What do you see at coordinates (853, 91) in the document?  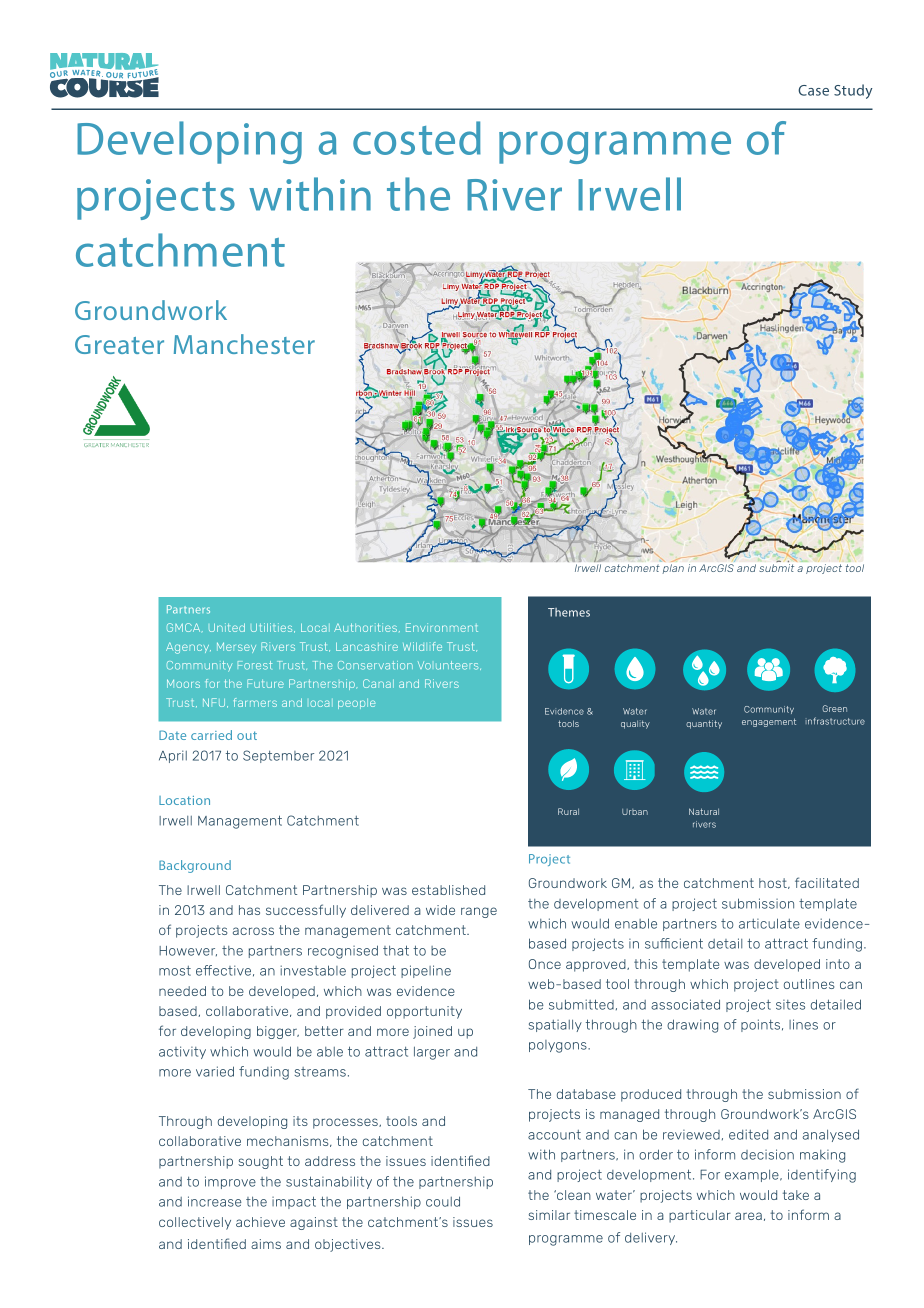 I see `Study` at bounding box center [853, 91].
